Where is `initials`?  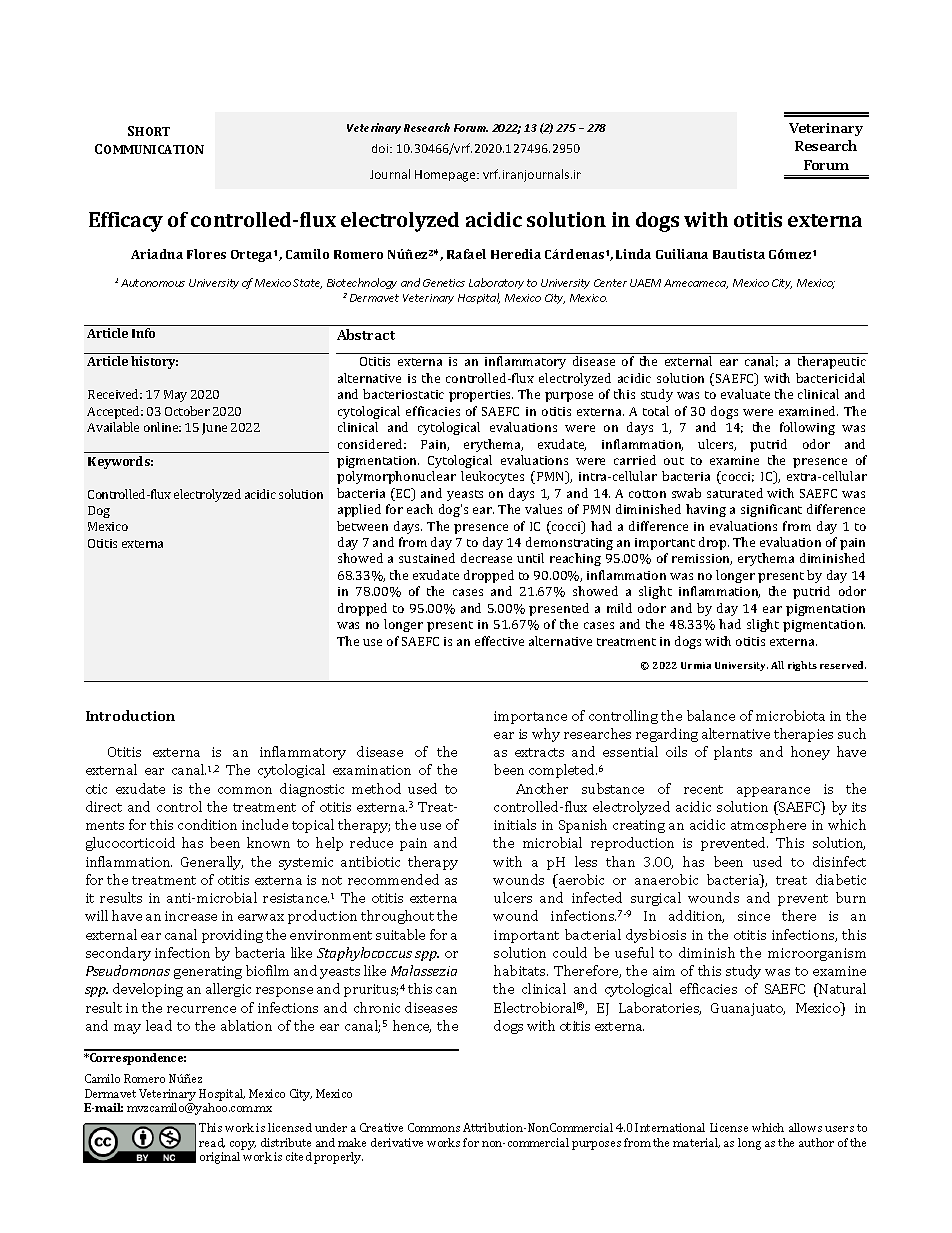
initials is located at coordinates (515, 824).
